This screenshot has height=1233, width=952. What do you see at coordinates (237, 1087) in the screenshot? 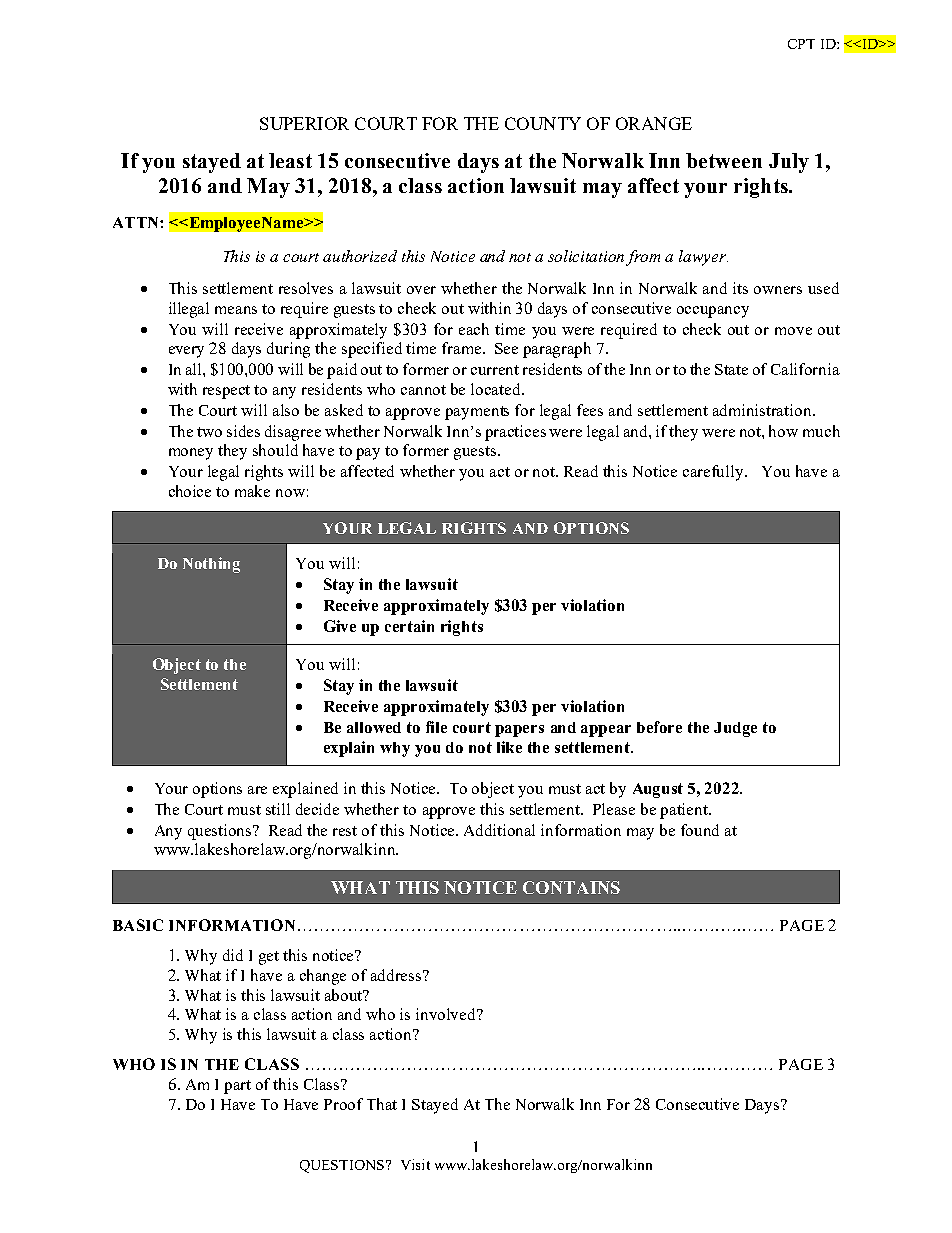
I see `part` at bounding box center [237, 1087].
